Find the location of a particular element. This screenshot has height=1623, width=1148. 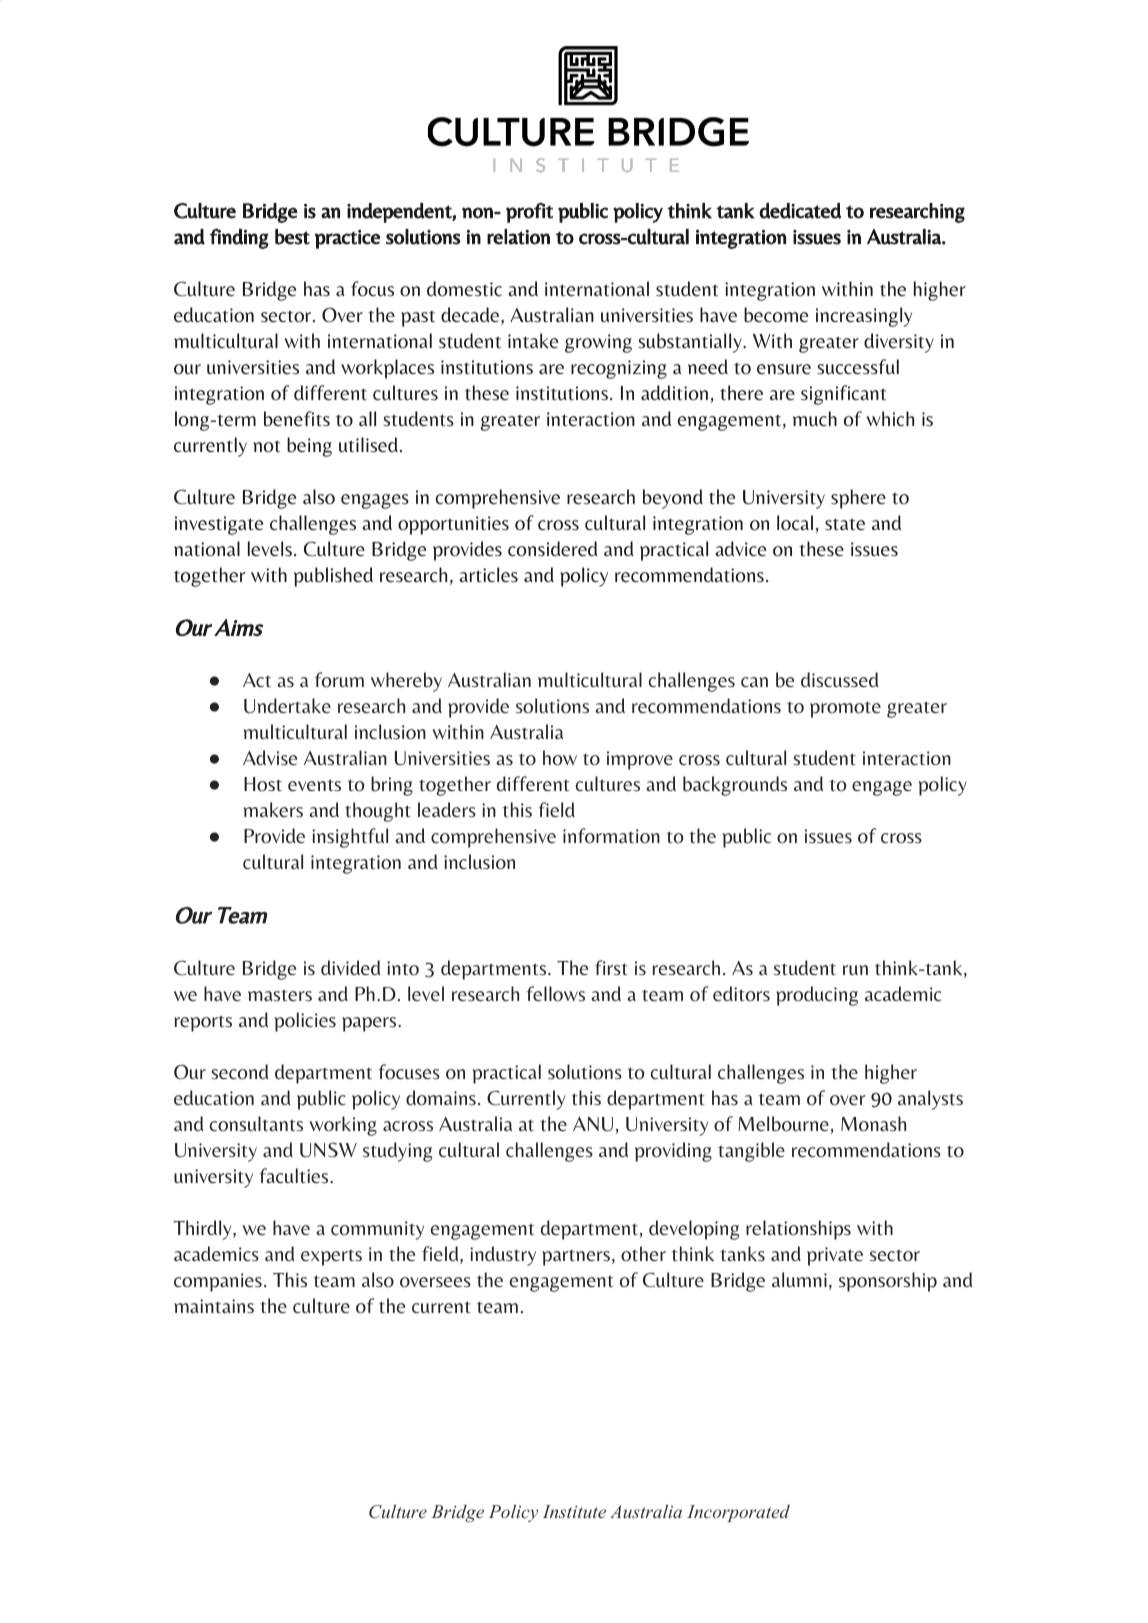

intake is located at coordinates (533, 341).
